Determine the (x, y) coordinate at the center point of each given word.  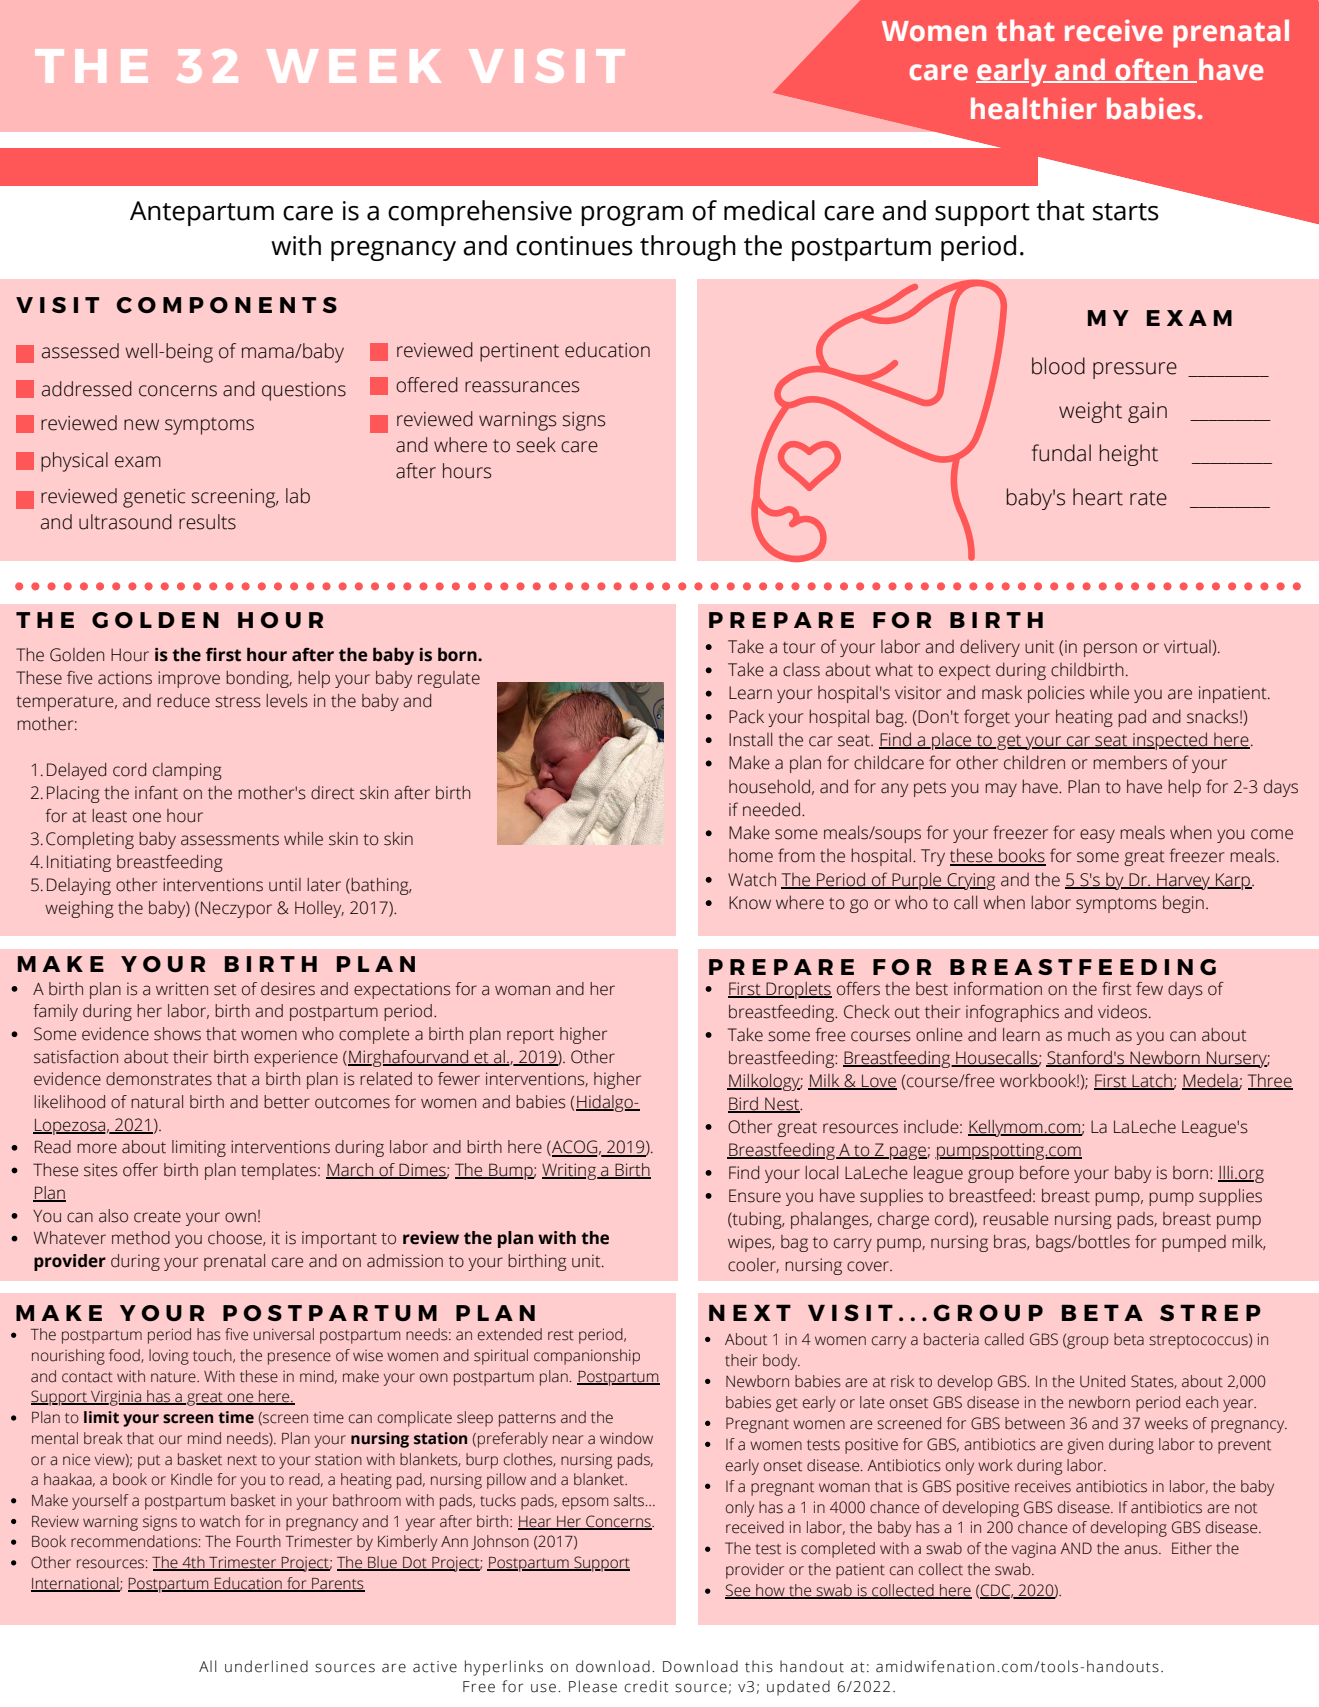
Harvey (1183, 881)
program (632, 216)
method (141, 1238)
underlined (266, 1666)
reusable (1016, 1219)
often (1151, 70)
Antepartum (202, 213)
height (1129, 455)
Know (750, 903)
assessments (230, 840)
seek (536, 445)
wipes (751, 1243)
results (207, 522)
